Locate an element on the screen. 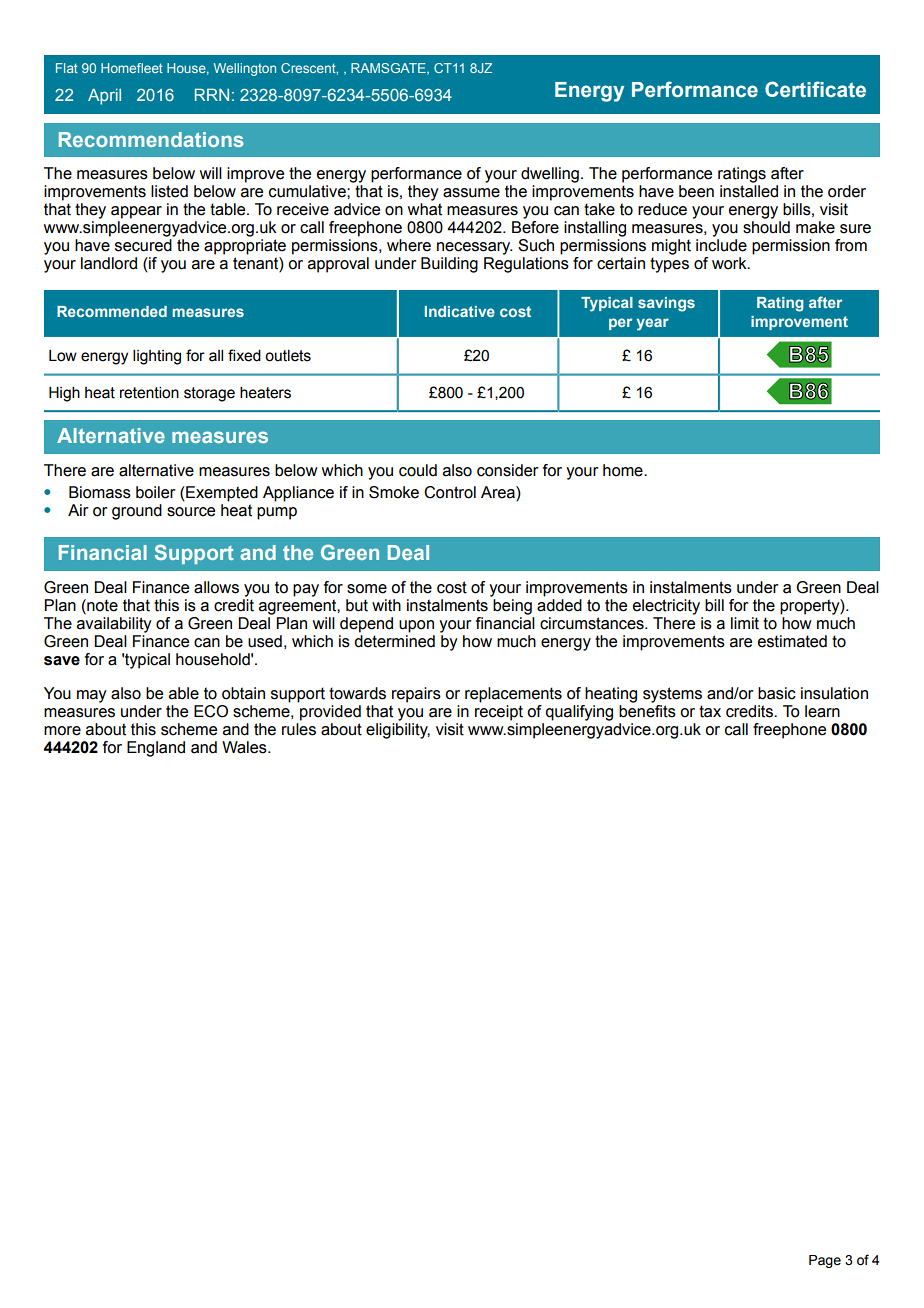  RAMSGATE is located at coordinates (389, 69).
